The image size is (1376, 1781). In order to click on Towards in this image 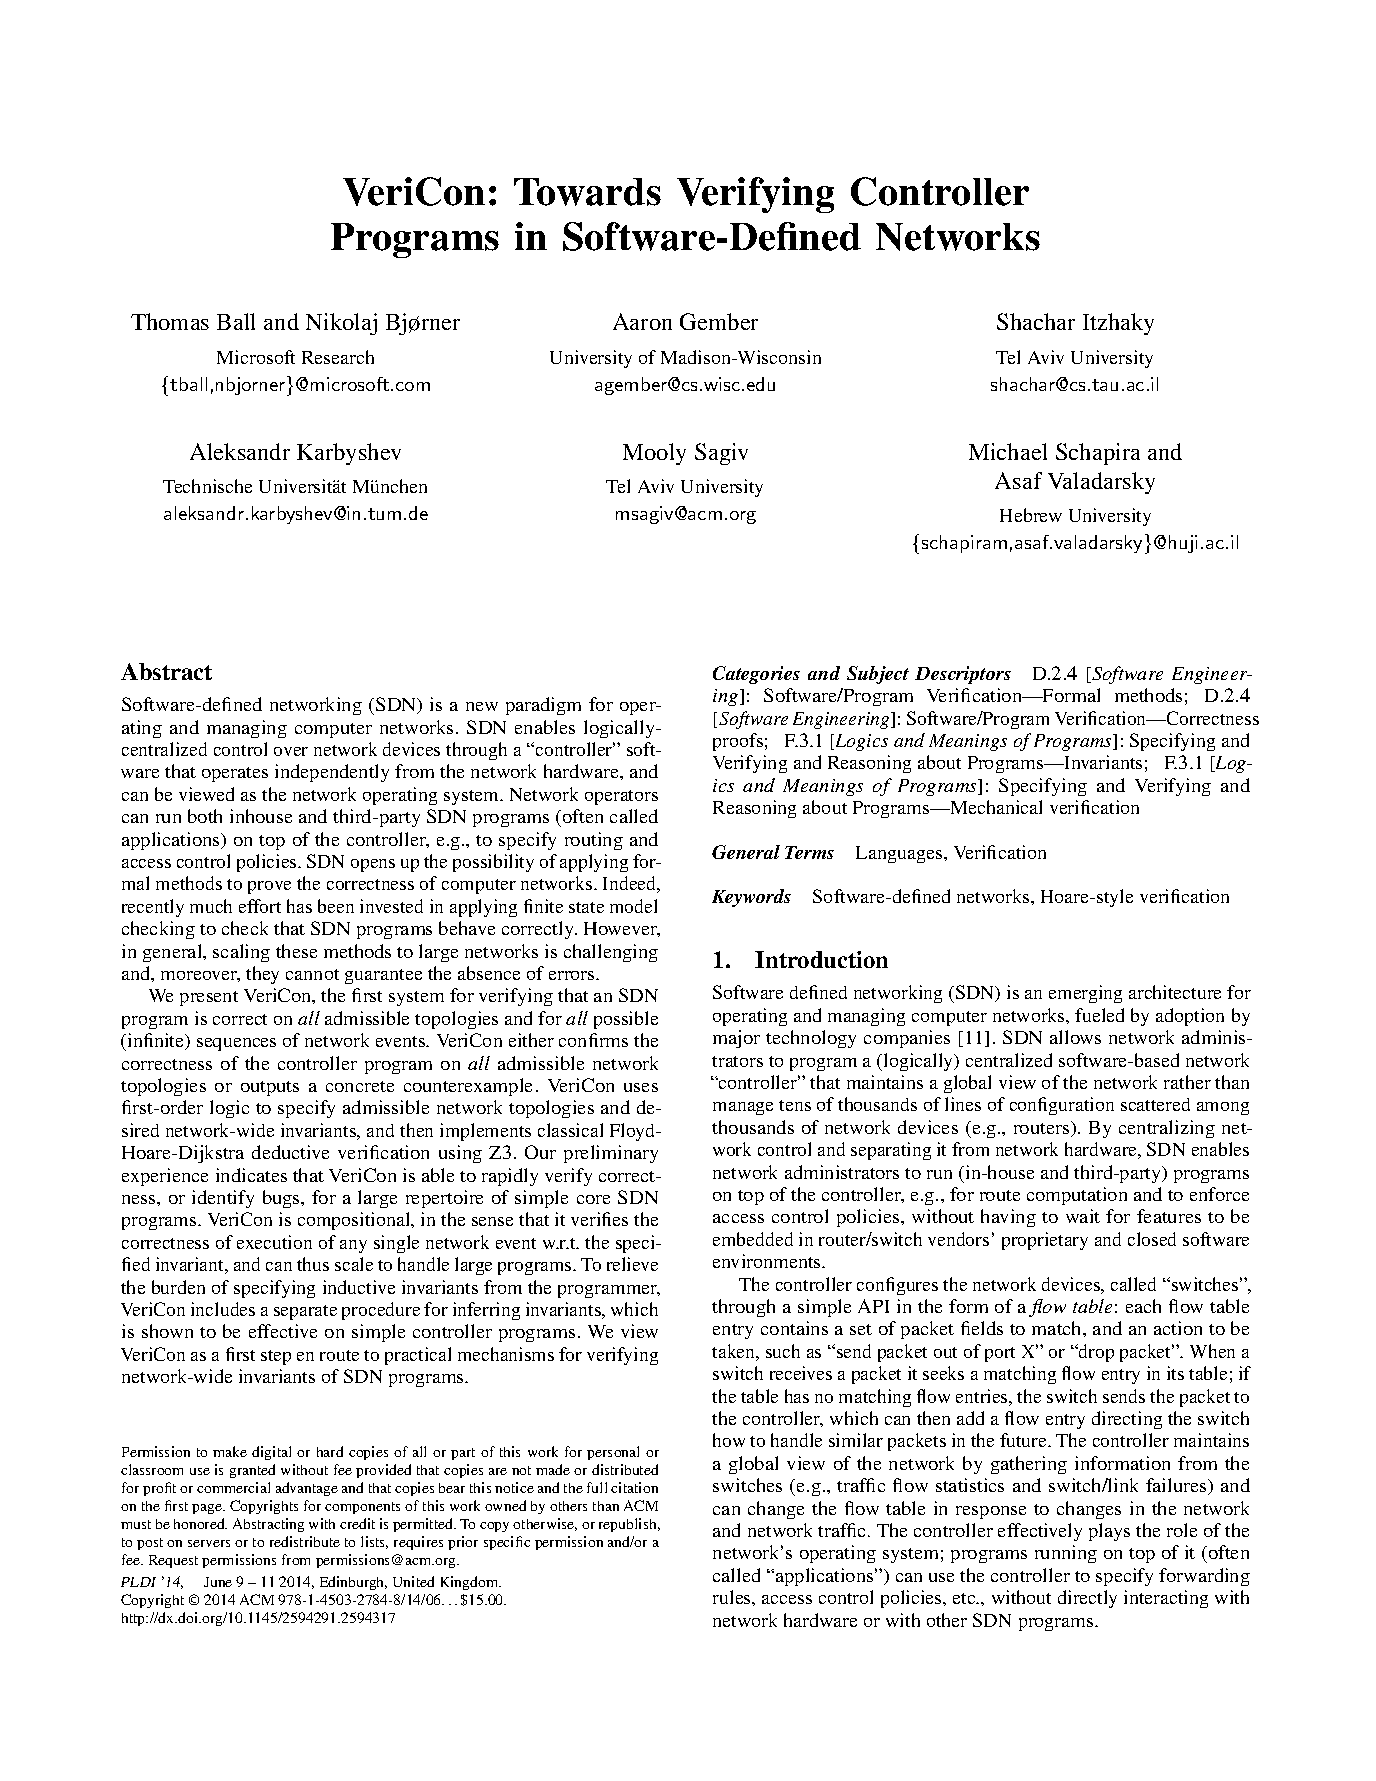, I will do `click(587, 192)`.
